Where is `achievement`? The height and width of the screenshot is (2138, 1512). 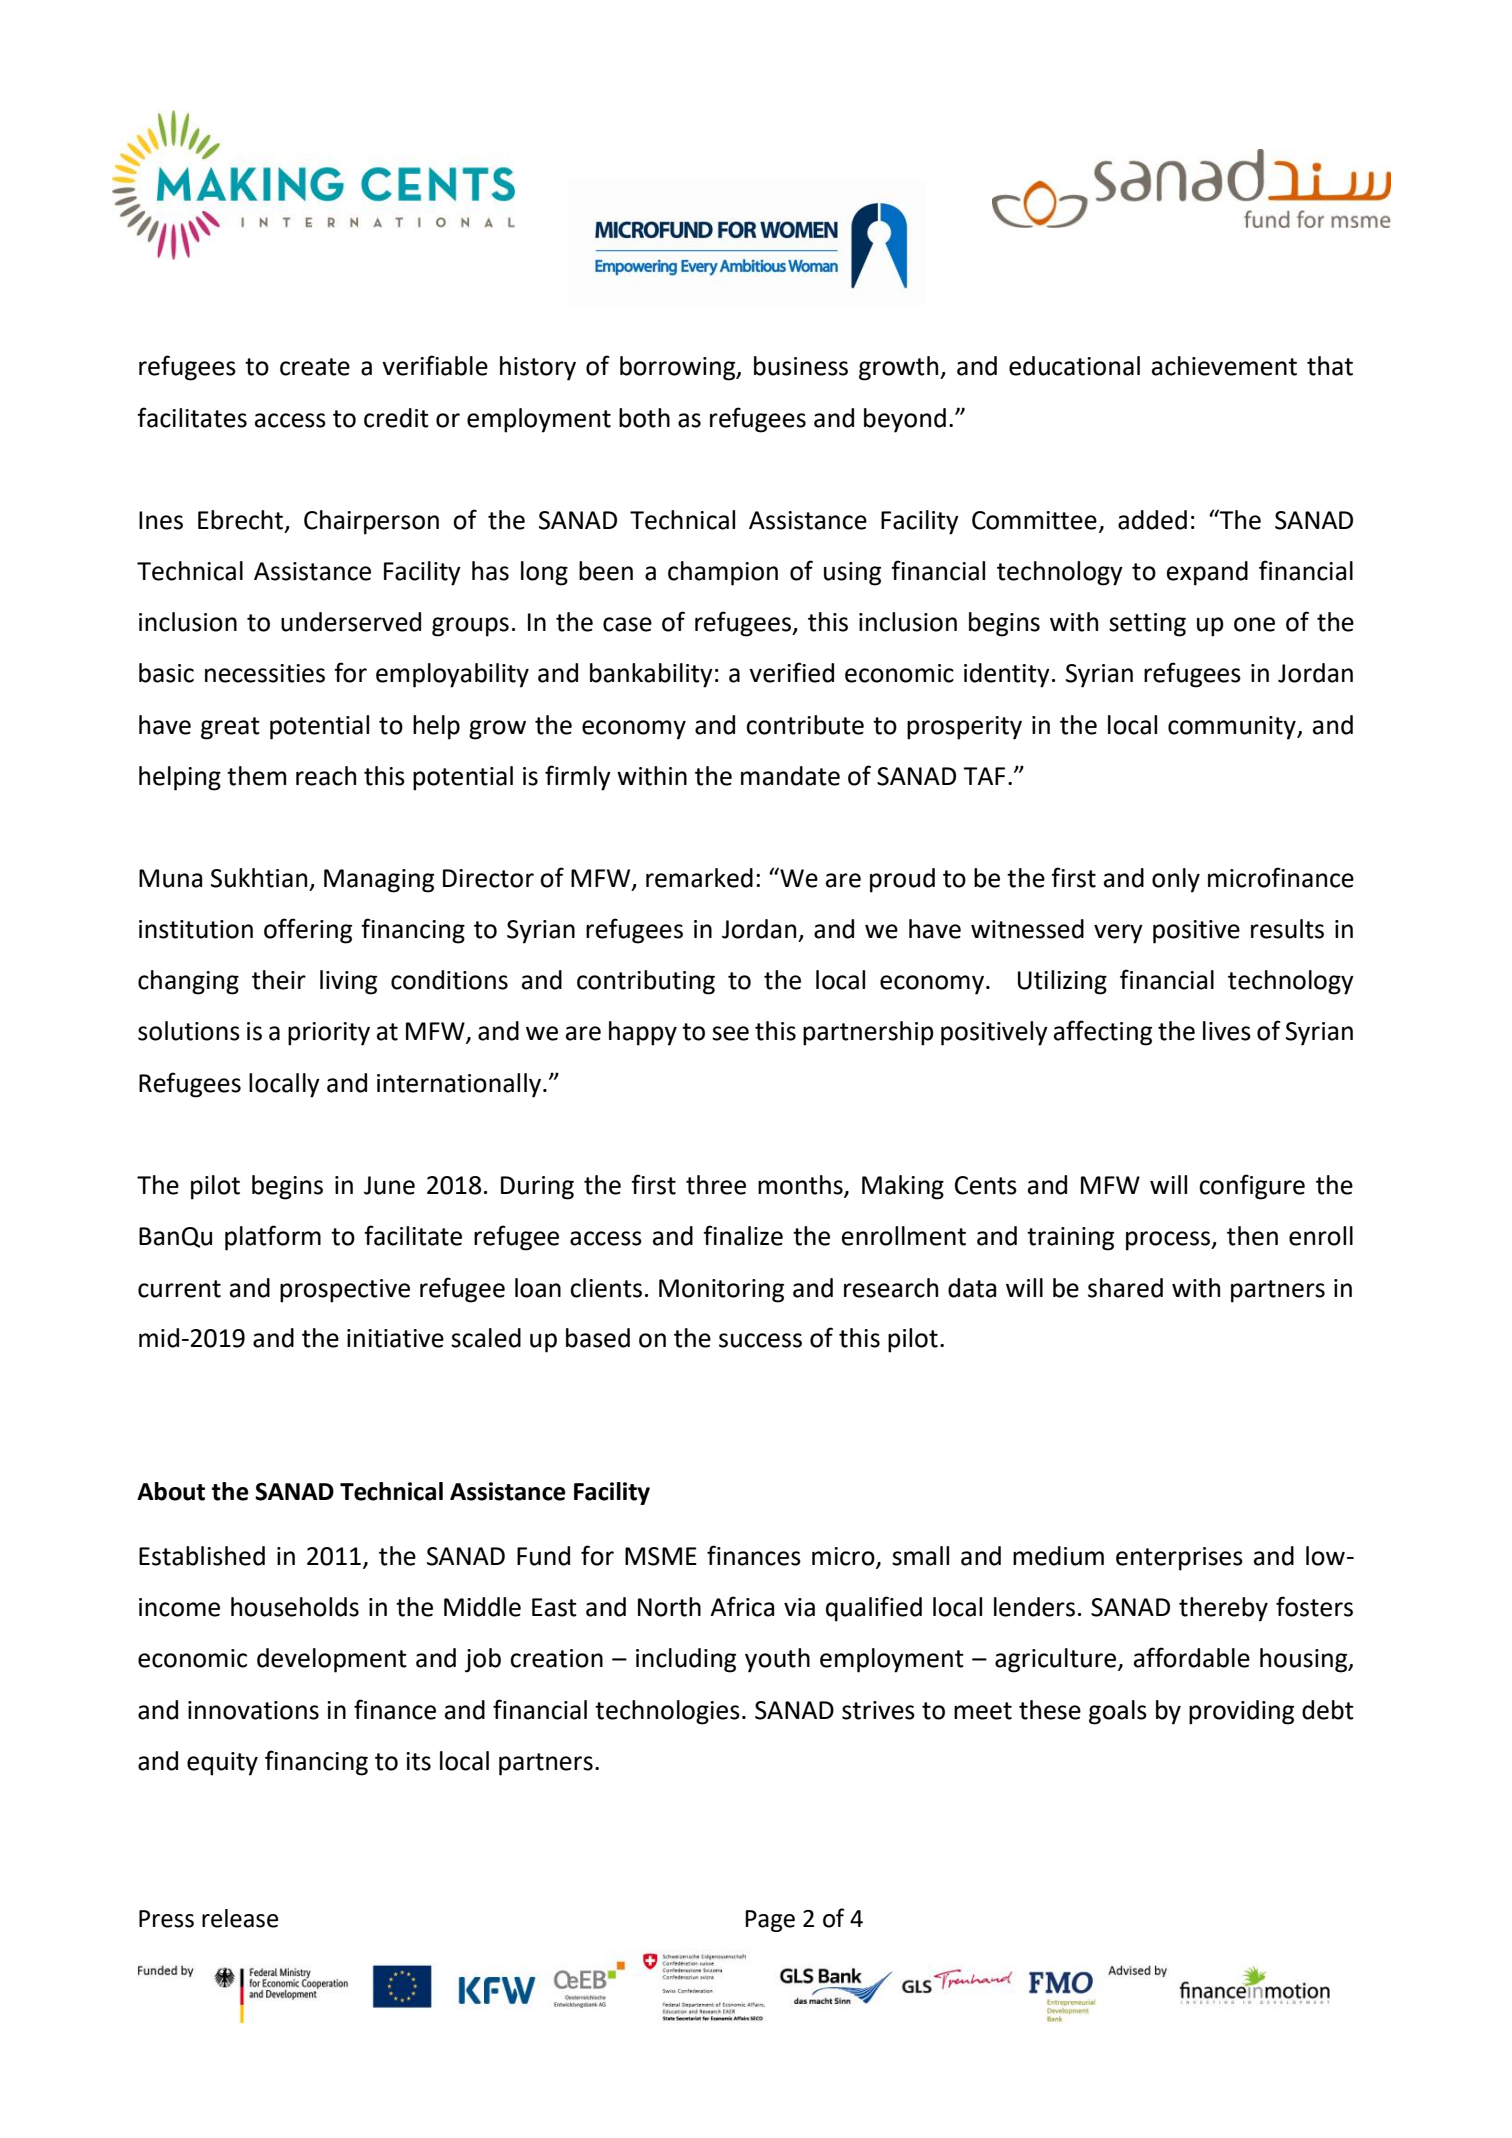 achievement is located at coordinates (1224, 366).
